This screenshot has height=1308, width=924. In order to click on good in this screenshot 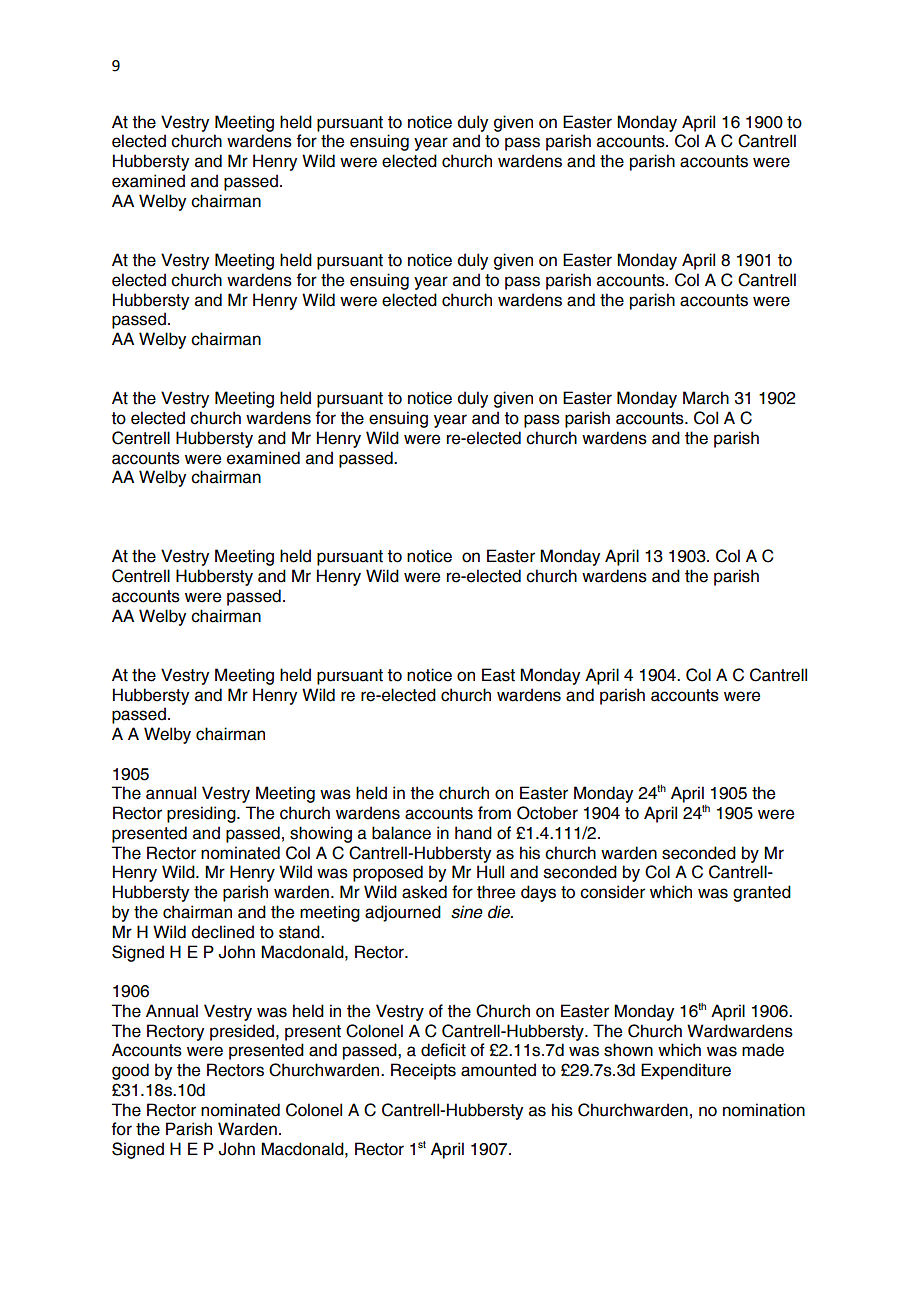, I will do `click(130, 1071)`.
